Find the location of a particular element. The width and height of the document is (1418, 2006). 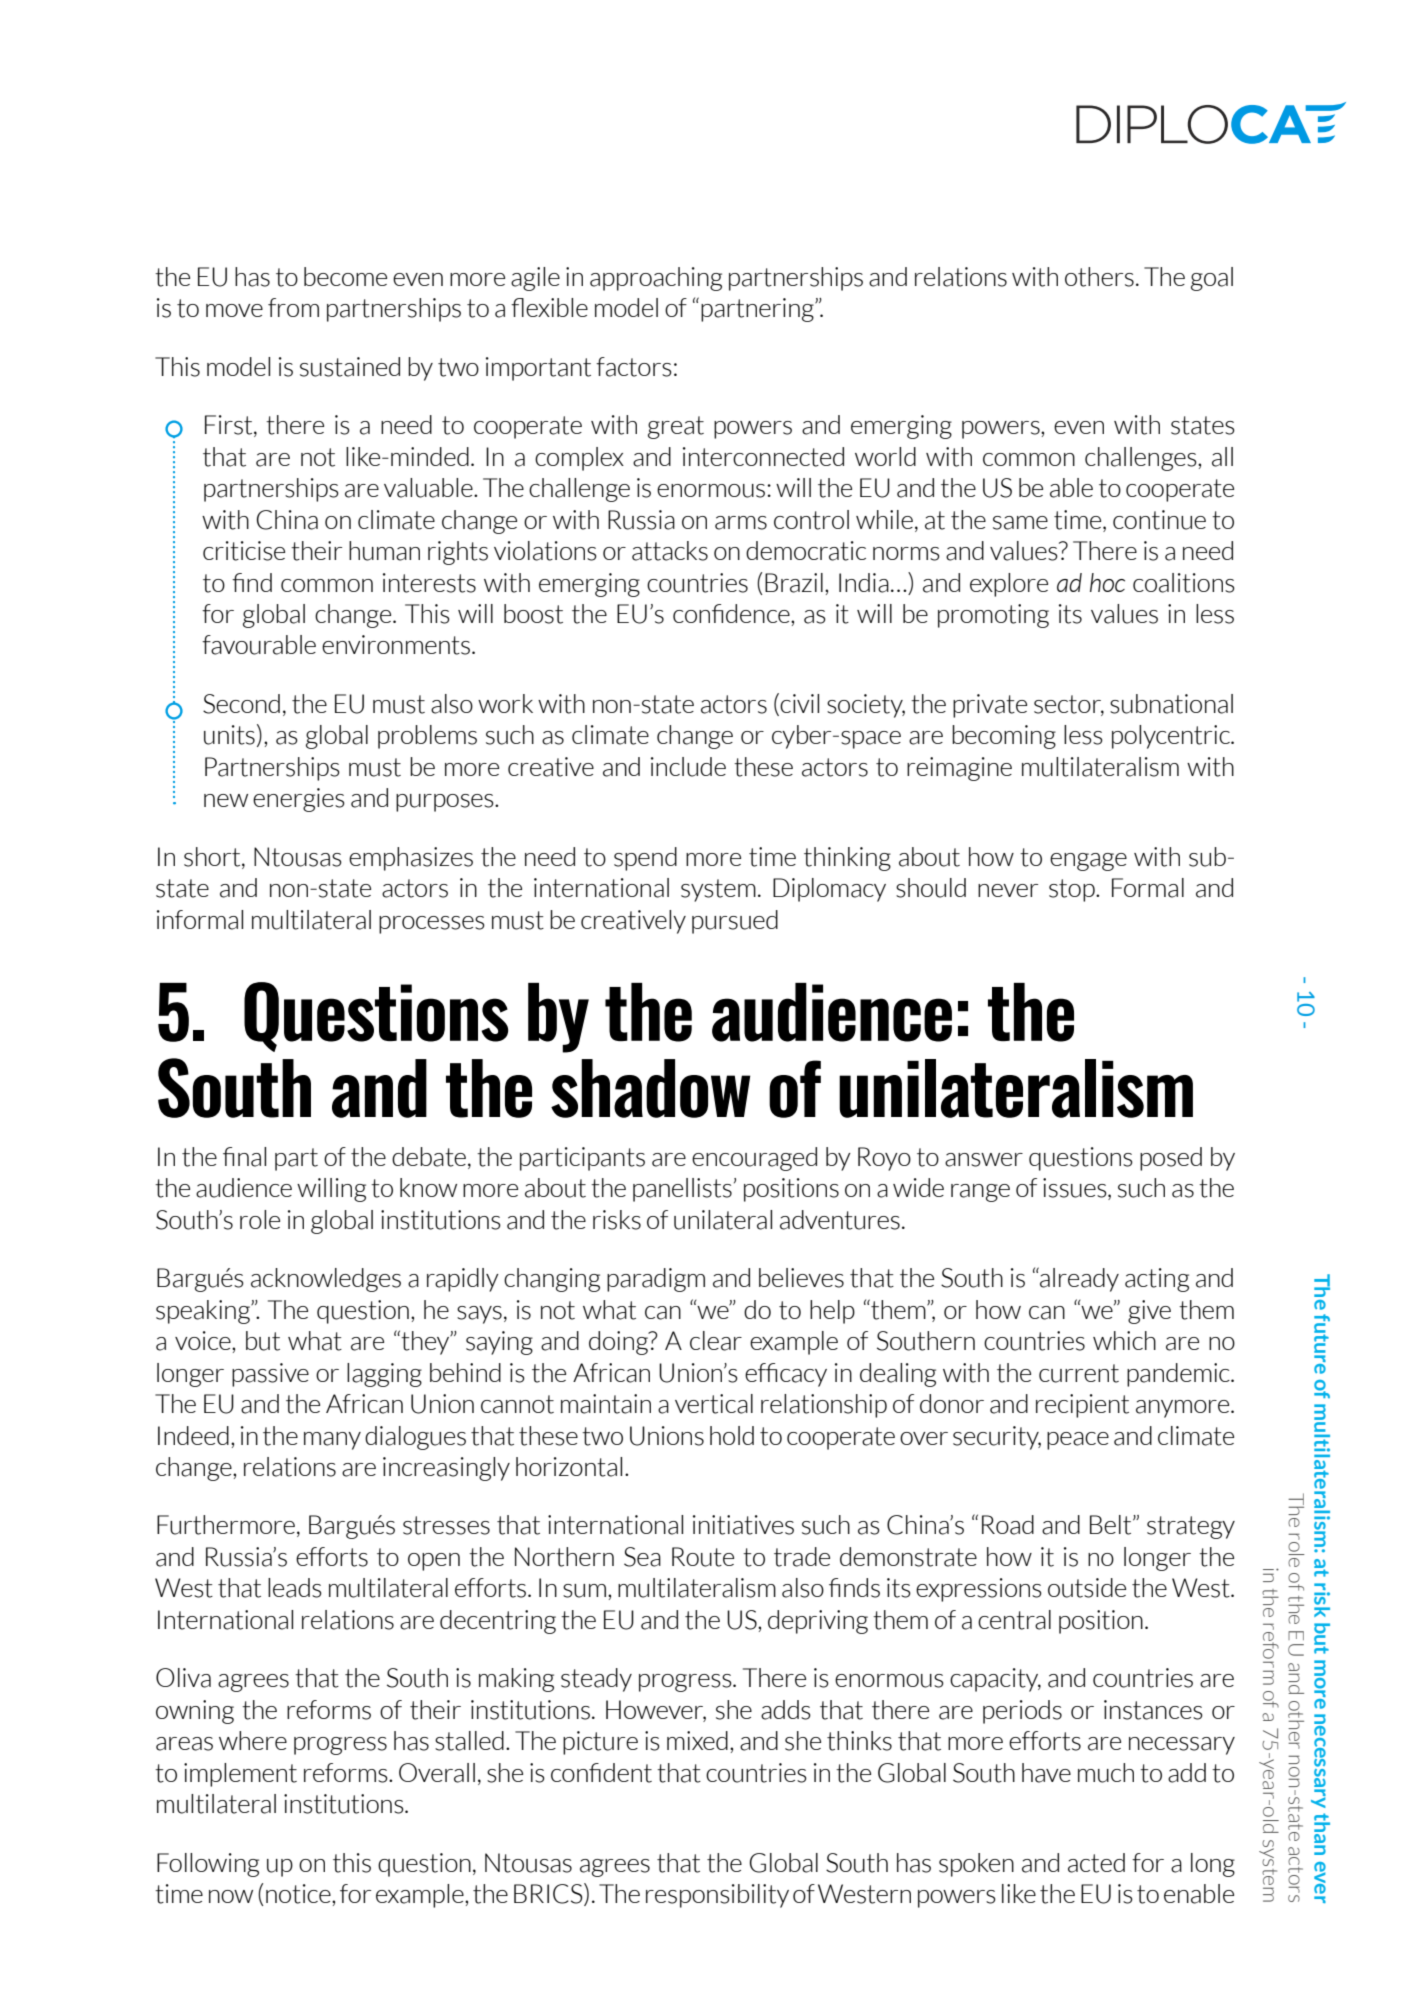

approaching is located at coordinates (656, 279).
